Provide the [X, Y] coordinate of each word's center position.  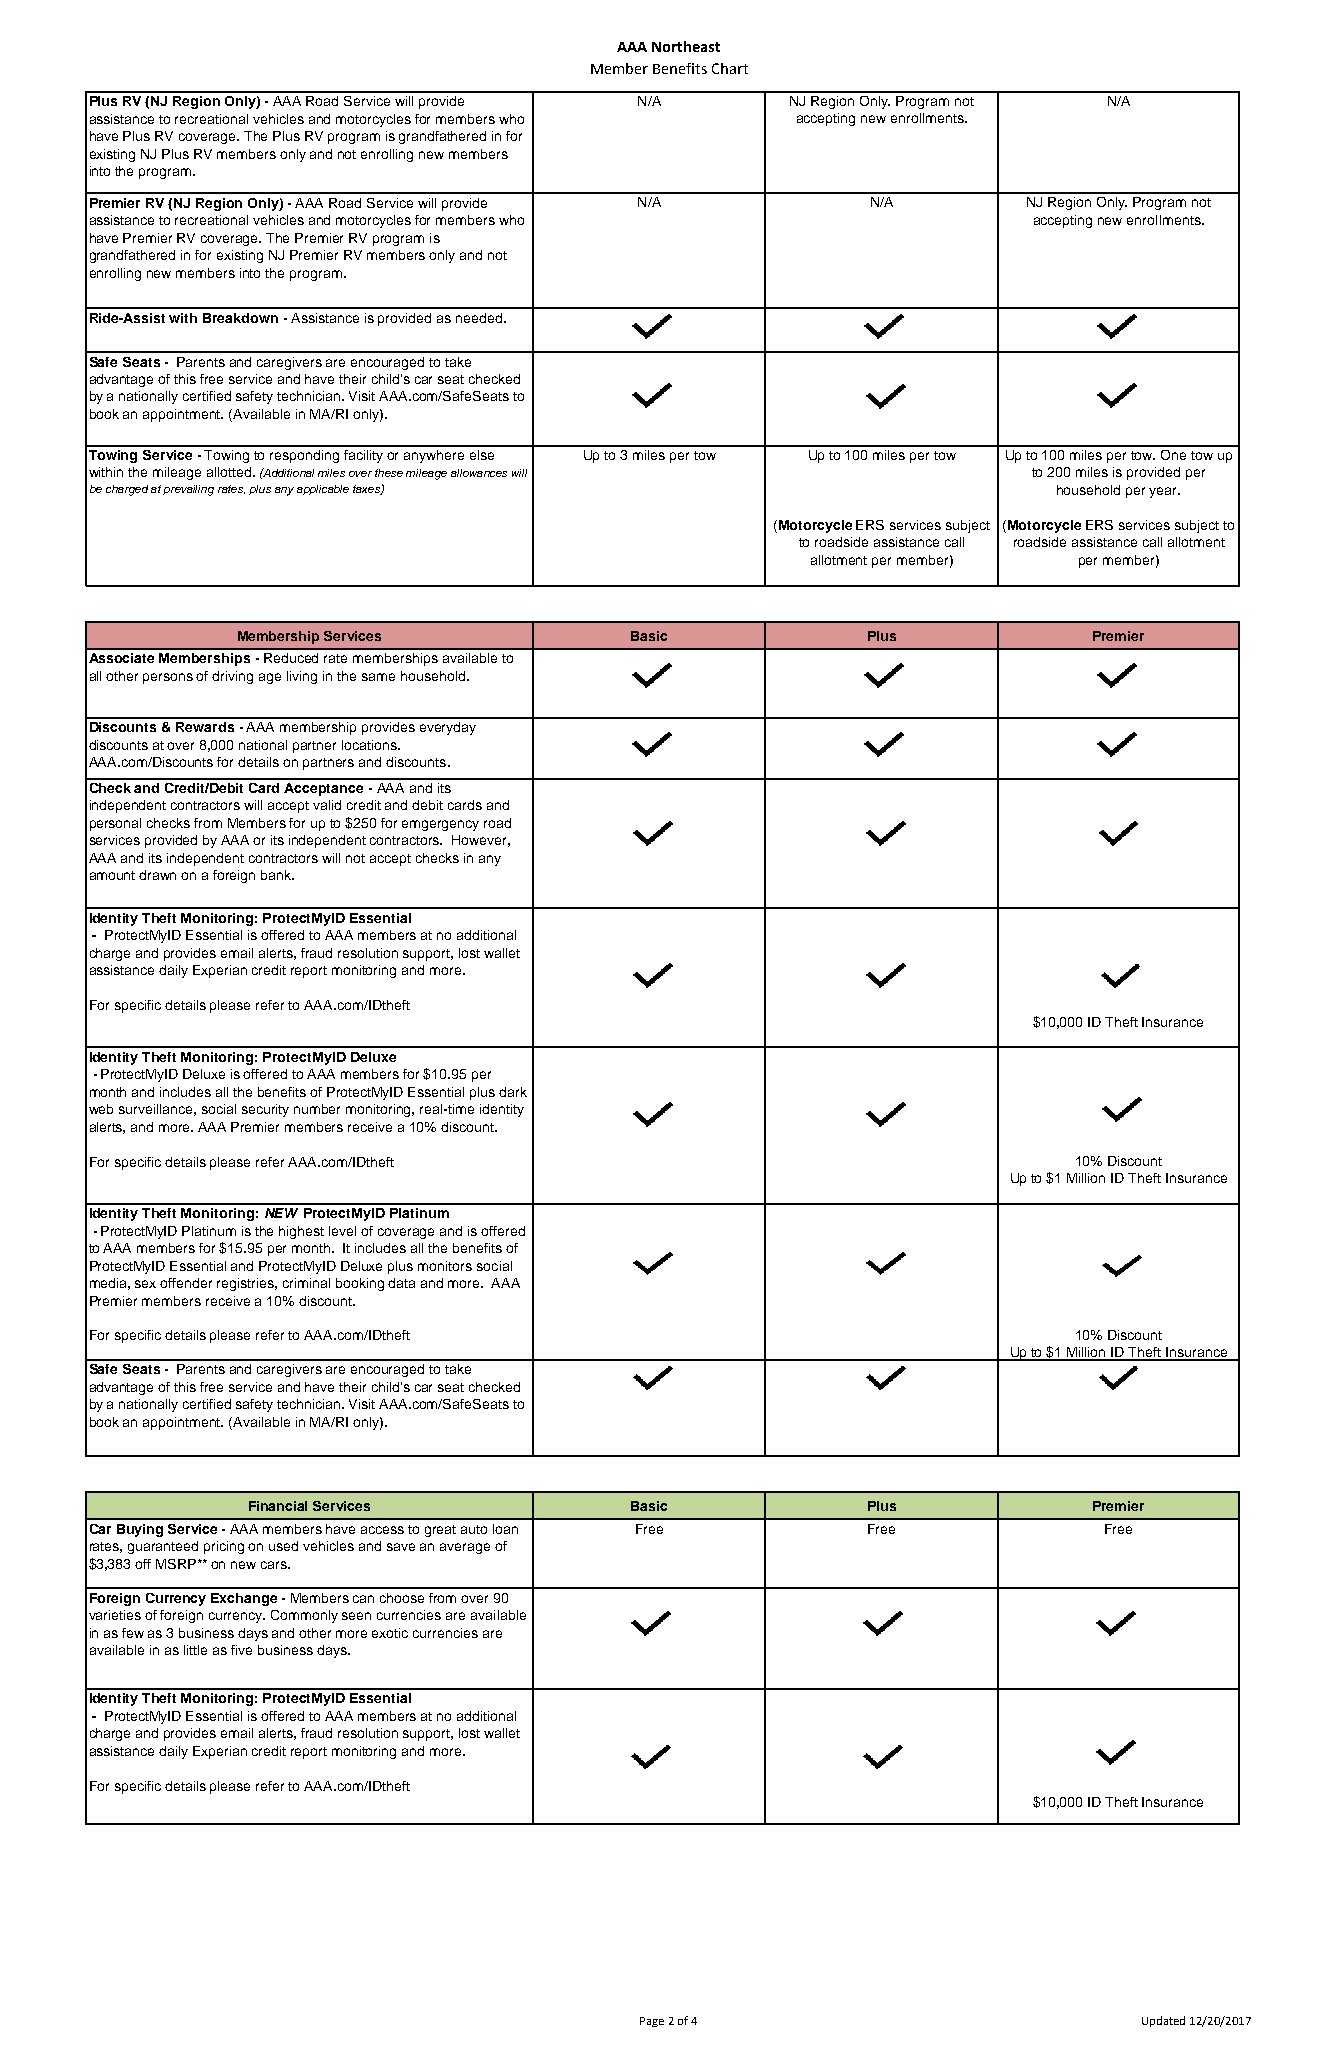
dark [513, 1092]
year [1164, 492]
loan [505, 1529]
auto [474, 1529]
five [241, 1650]
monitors [445, 1266]
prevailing [188, 490]
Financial [278, 1506]
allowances [479, 473]
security [265, 1110]
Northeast [686, 46]
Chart [730, 68]
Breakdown [240, 318]
